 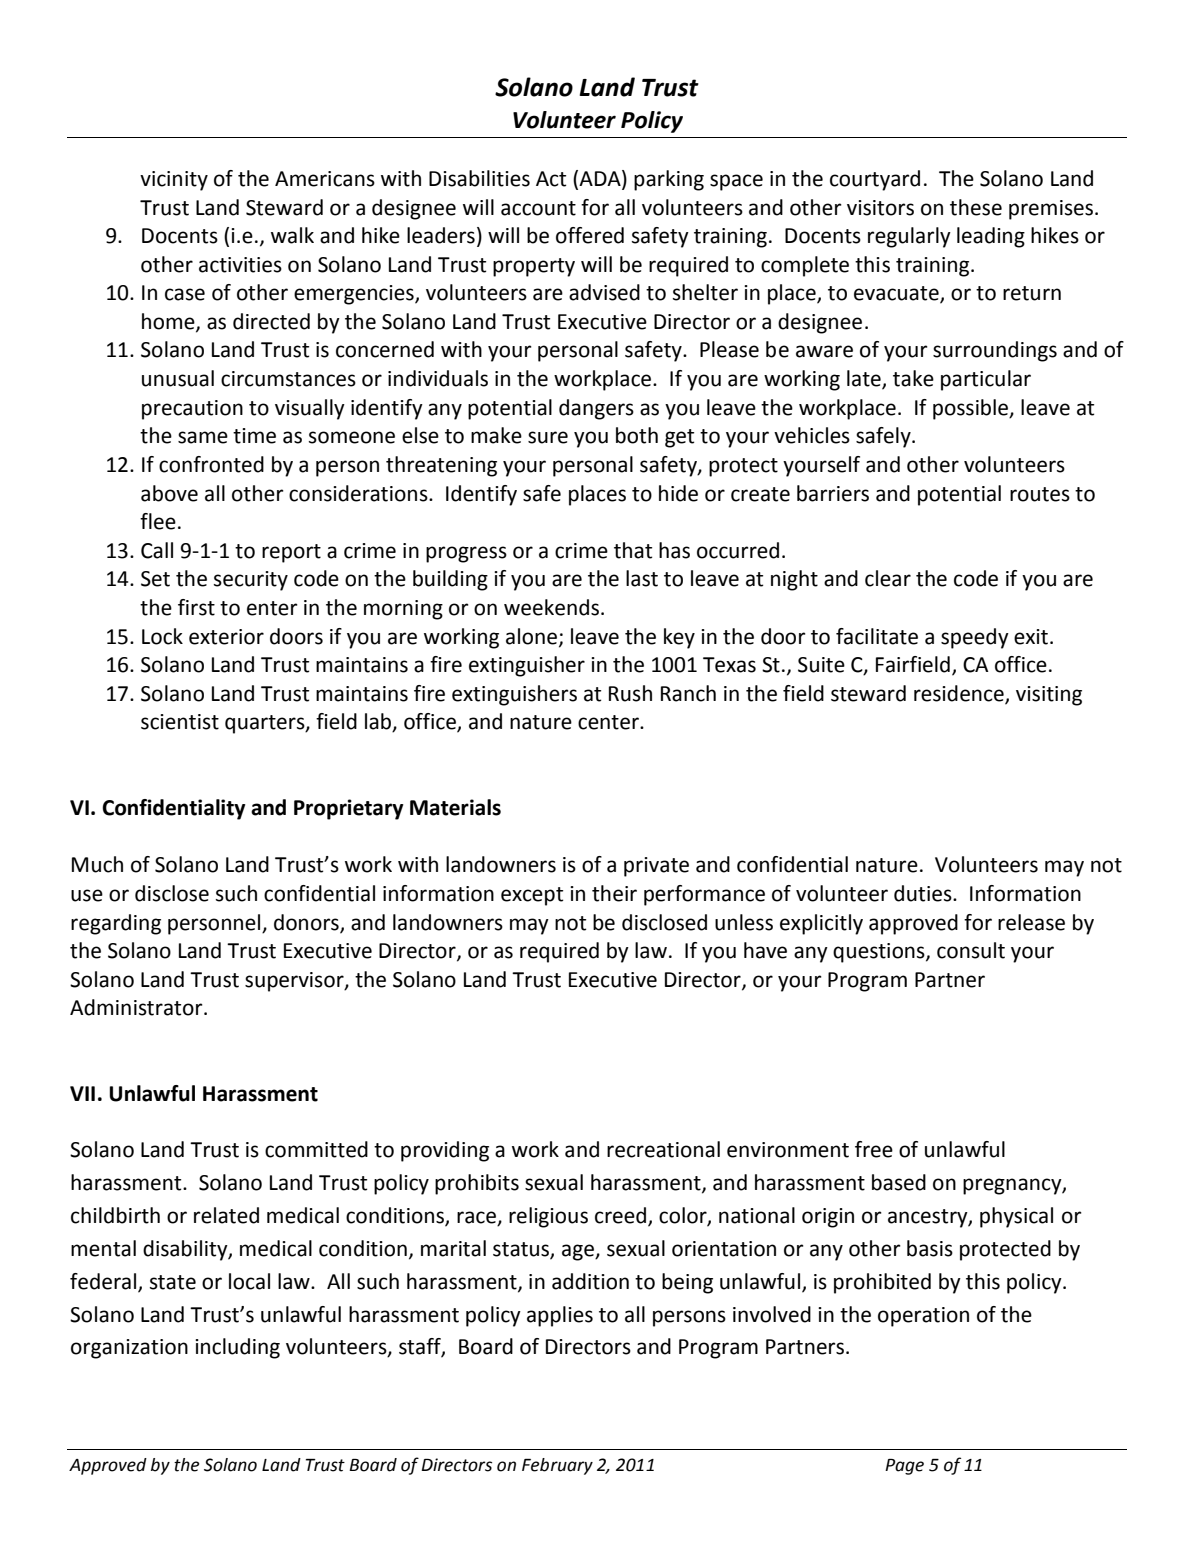 What do you see at coordinates (538, 208) in the document?
I see `account` at bounding box center [538, 208].
